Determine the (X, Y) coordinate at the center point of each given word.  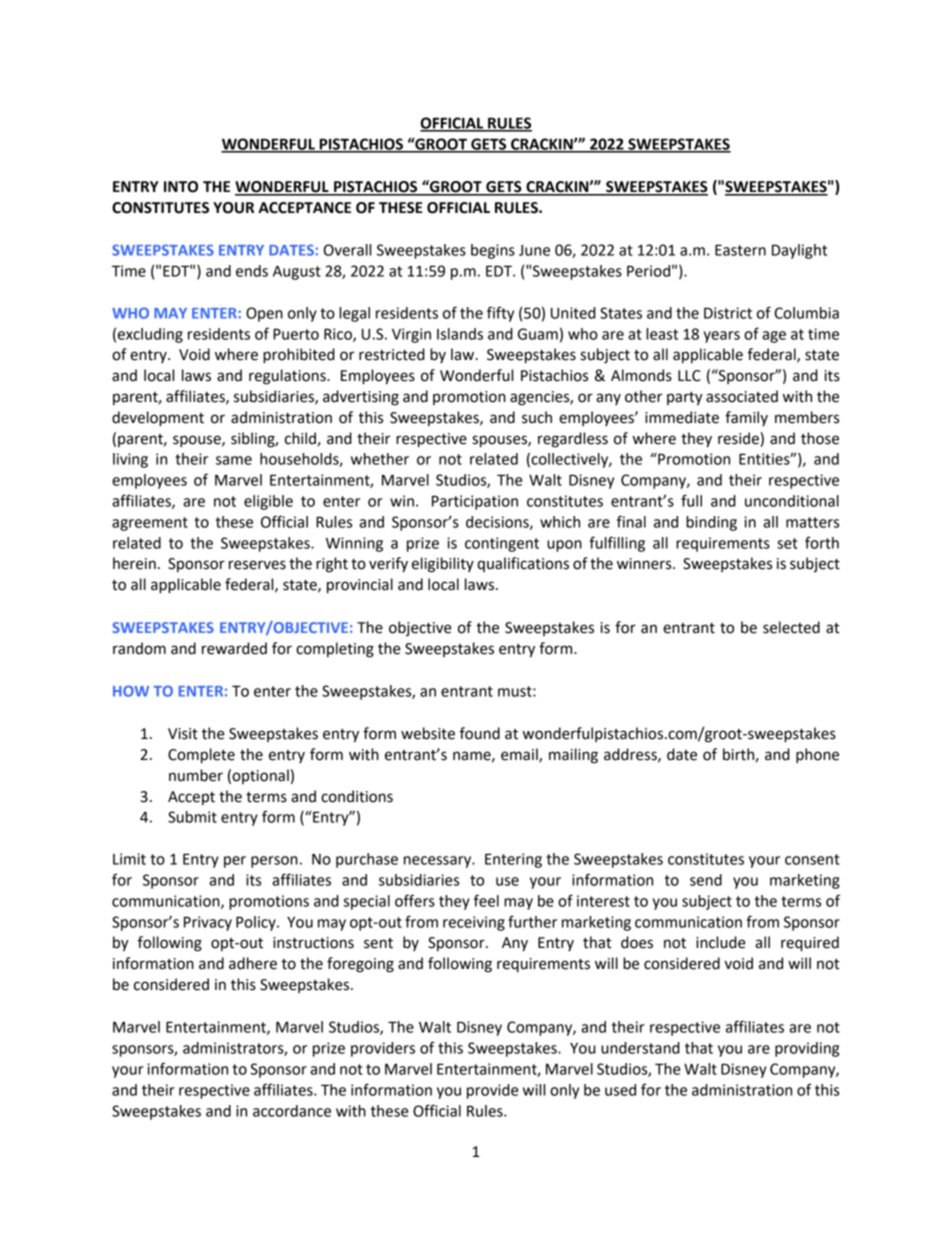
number (196, 775)
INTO (181, 187)
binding (711, 523)
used (620, 1090)
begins (493, 251)
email (520, 755)
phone (817, 755)
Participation (475, 502)
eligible (268, 502)
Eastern (740, 250)
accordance (292, 1111)
